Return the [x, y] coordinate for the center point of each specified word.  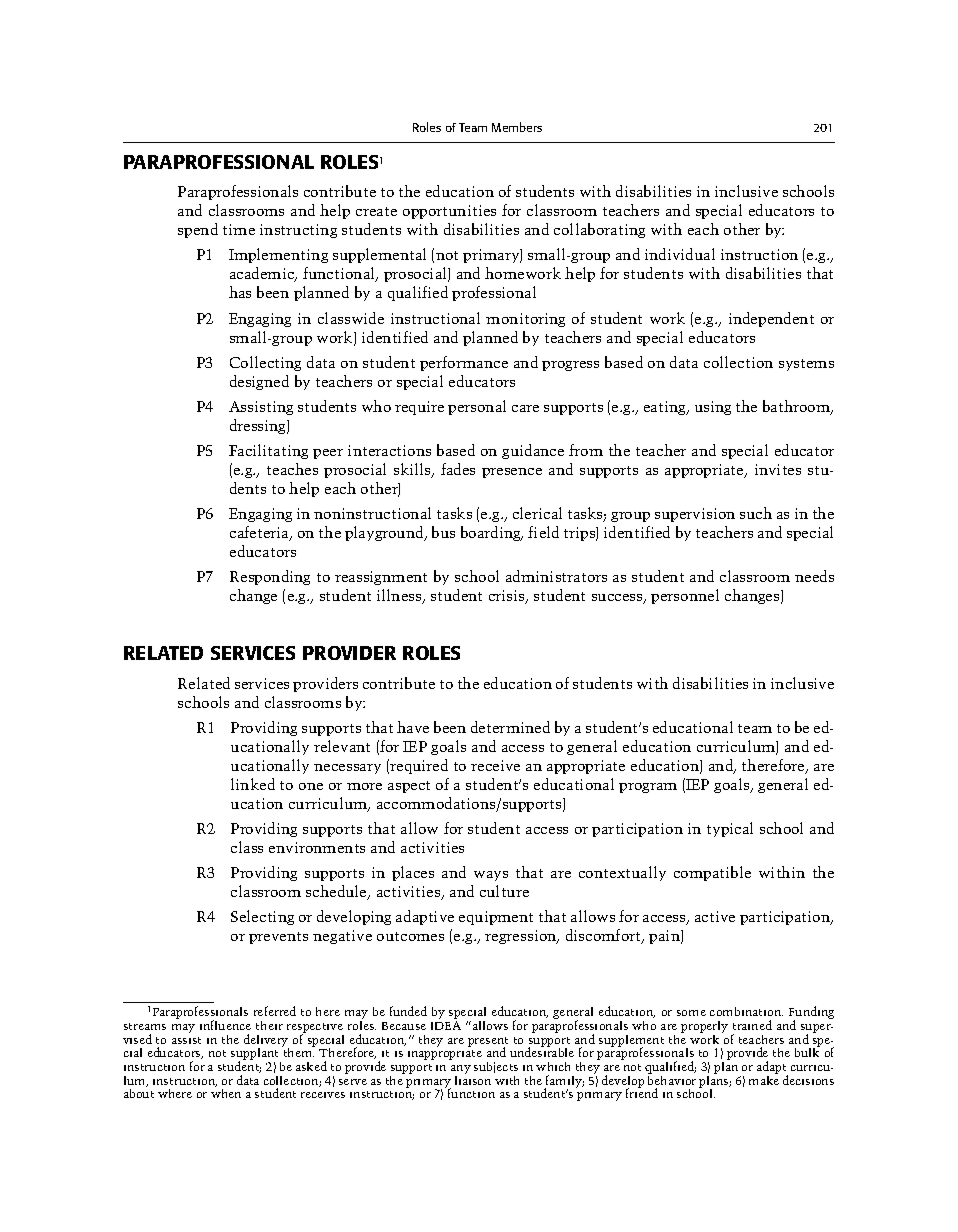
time [239, 229]
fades [458, 469]
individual [680, 254]
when [226, 1093]
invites [778, 469]
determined [510, 727]
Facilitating [268, 451]
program [648, 788]
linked [253, 784]
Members [517, 127]
